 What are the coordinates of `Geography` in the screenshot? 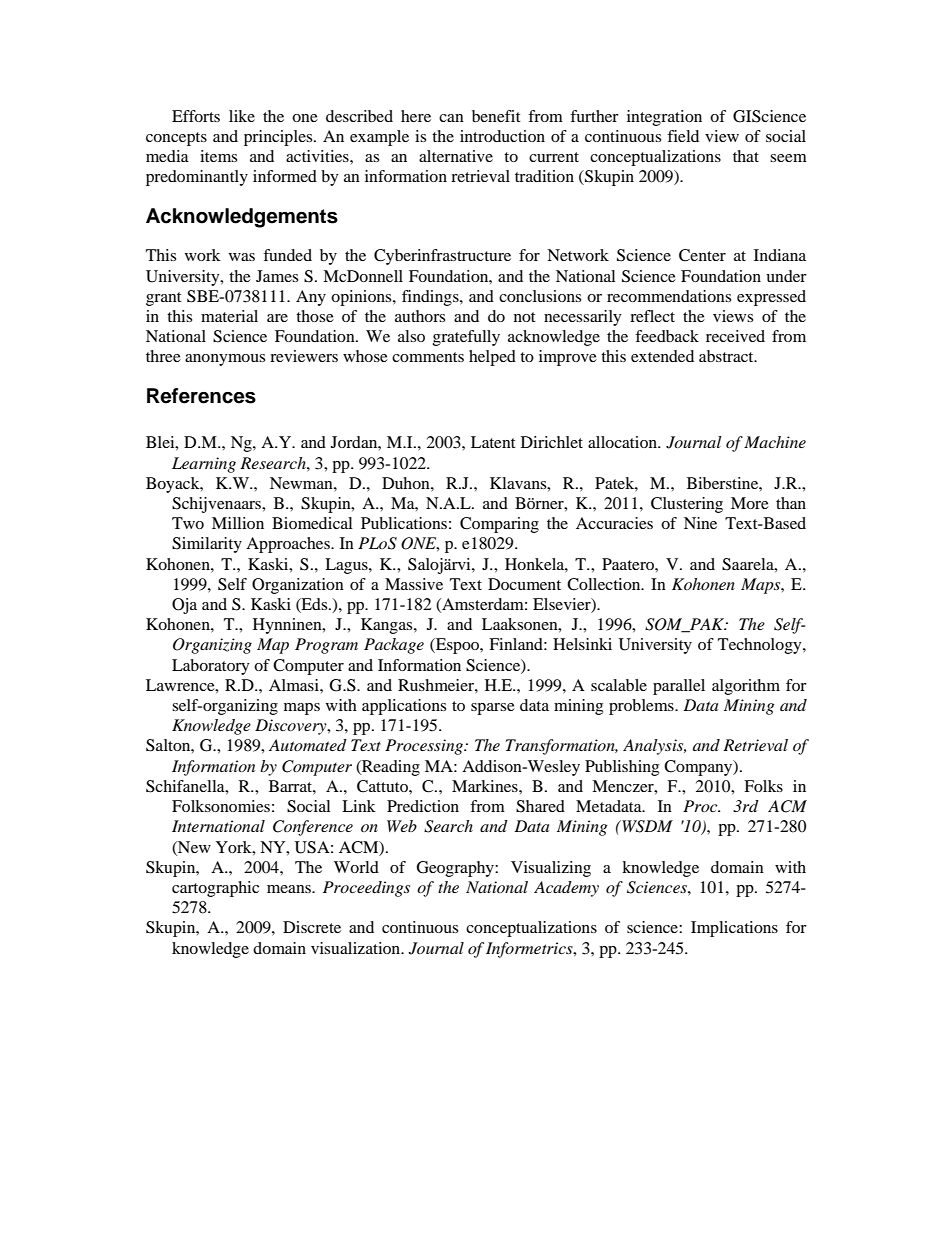 It's located at (456, 869).
